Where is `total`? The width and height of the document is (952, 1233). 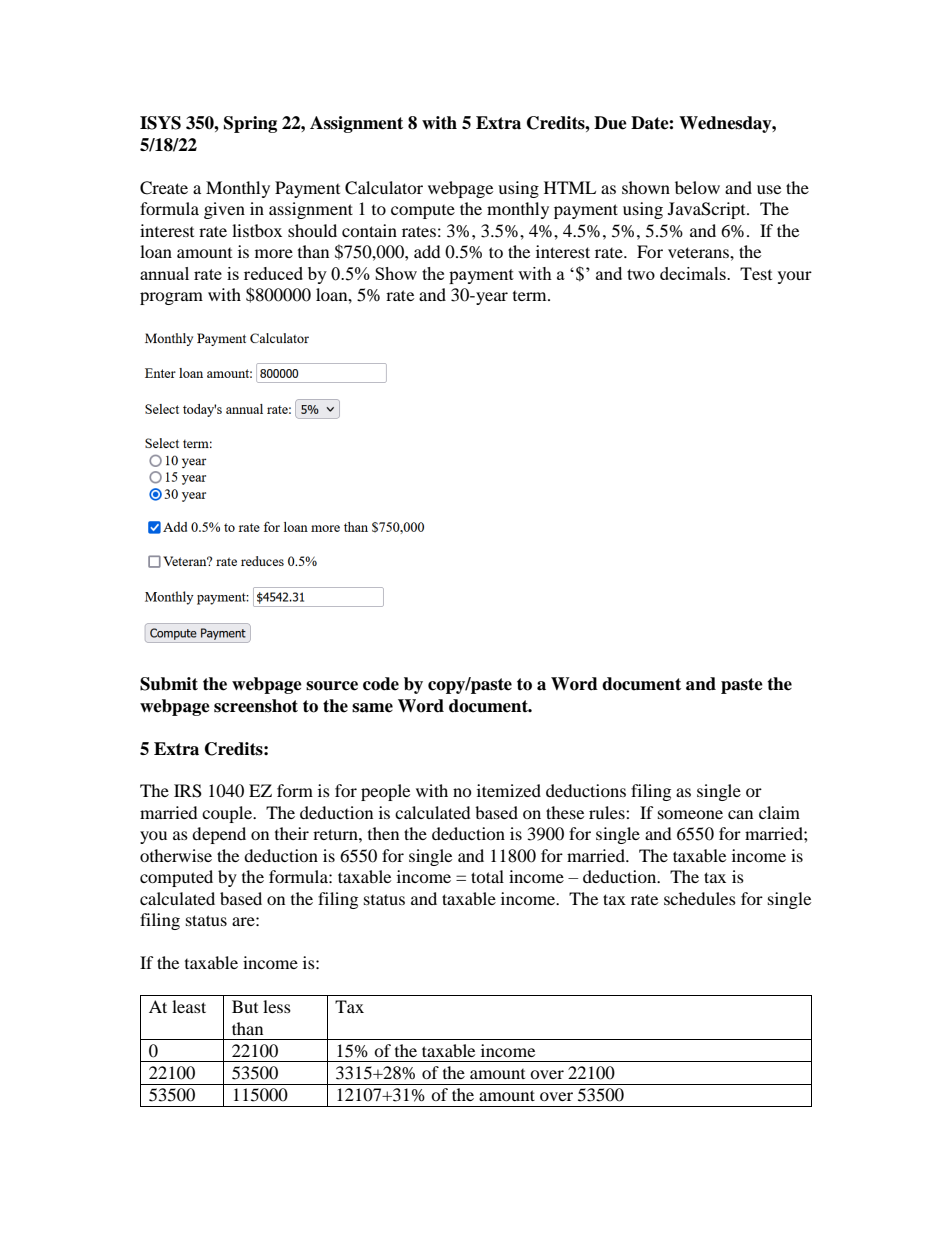
total is located at coordinates (487, 876).
